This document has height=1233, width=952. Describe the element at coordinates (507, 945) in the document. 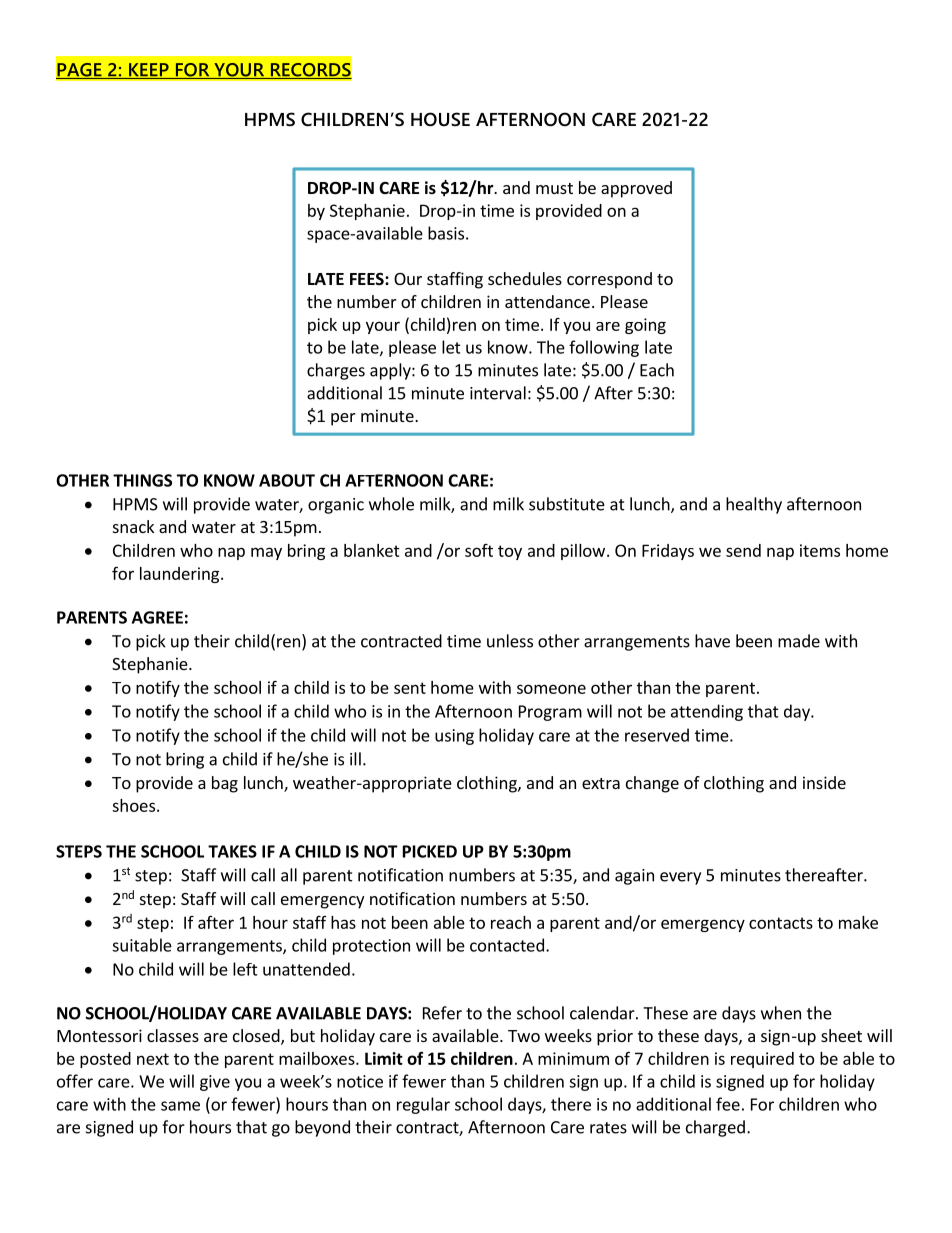

I see `contacted` at that location.
